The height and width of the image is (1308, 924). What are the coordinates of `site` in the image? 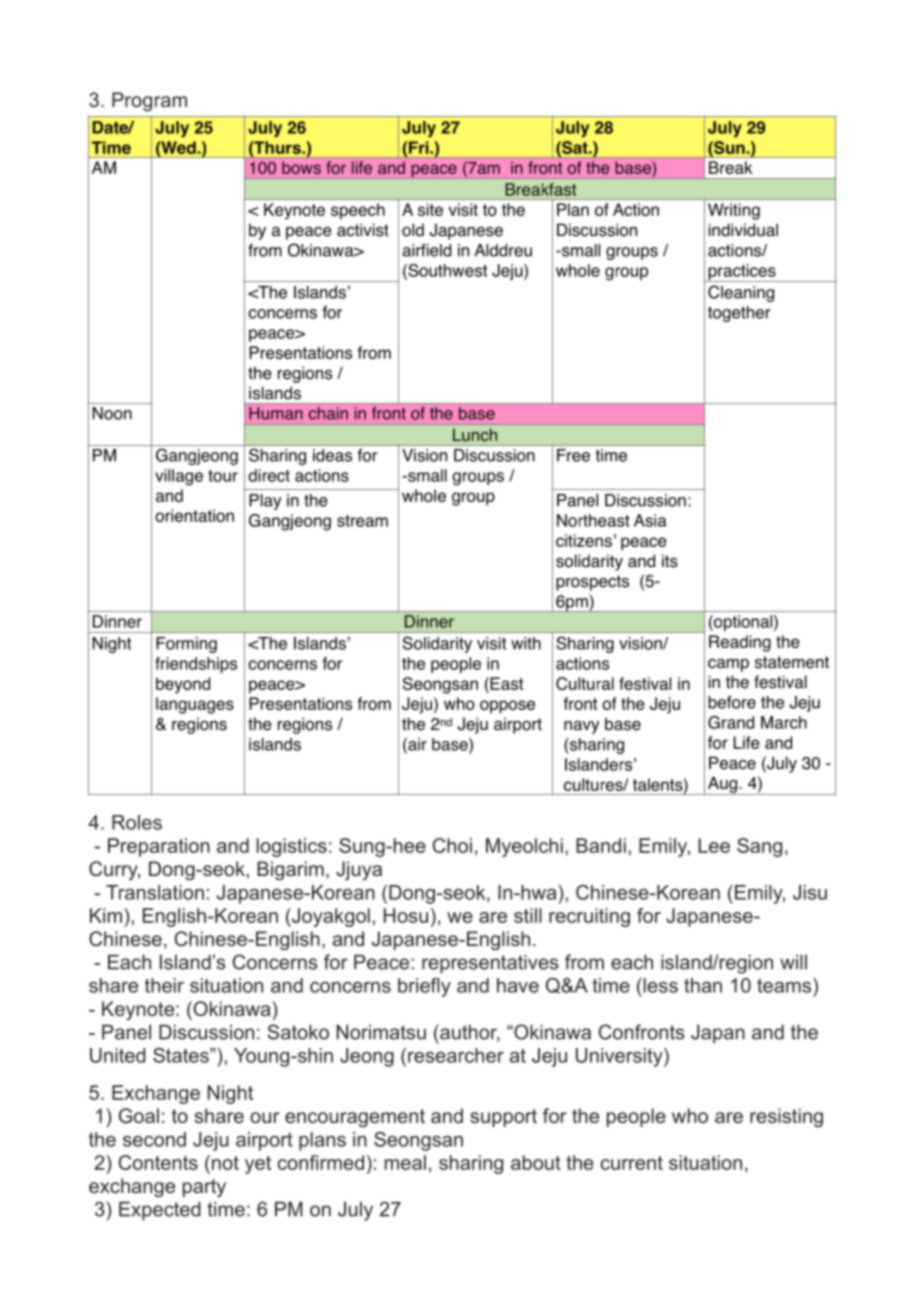 It's located at (430, 209).
